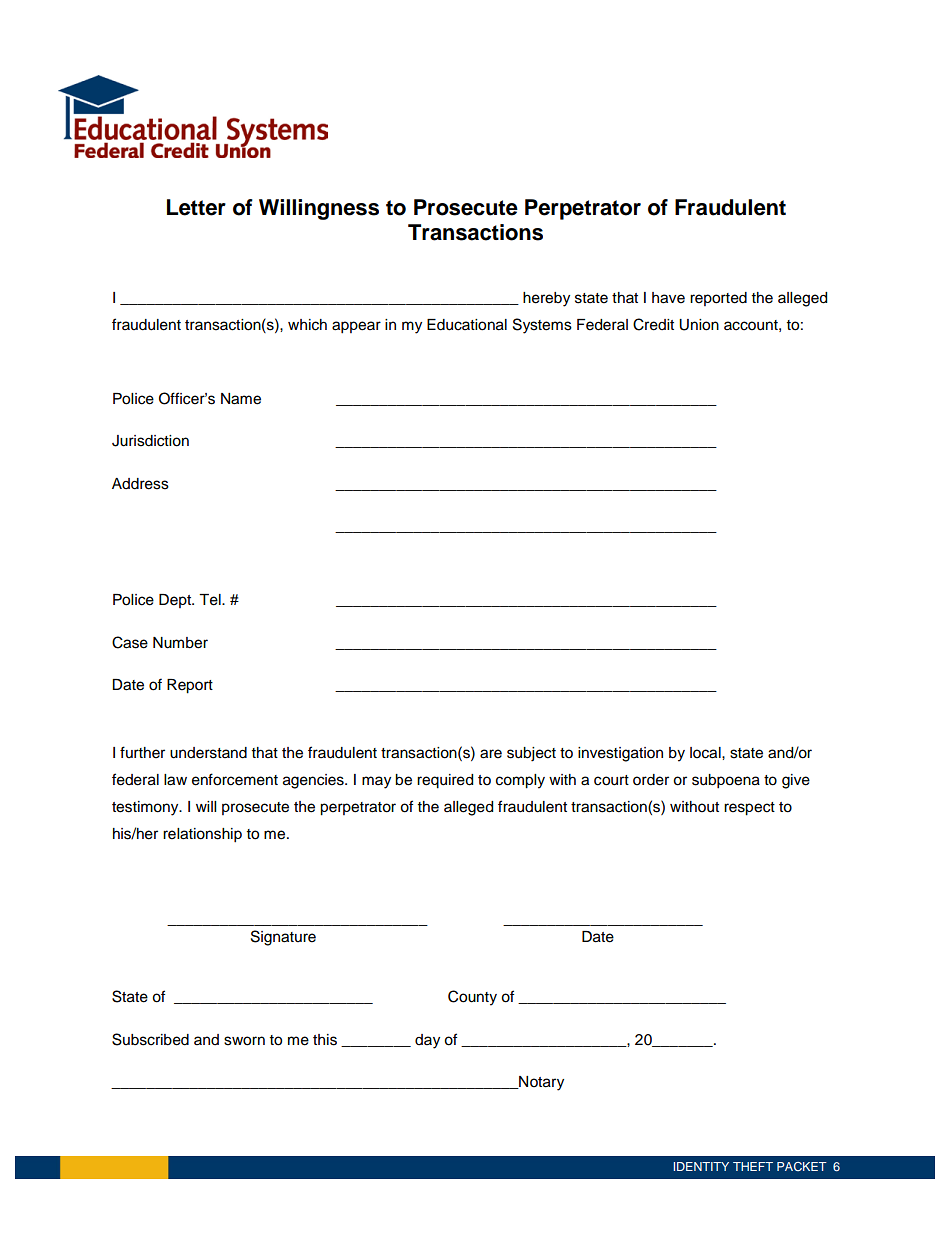  I want to click on Letter, so click(196, 207).
